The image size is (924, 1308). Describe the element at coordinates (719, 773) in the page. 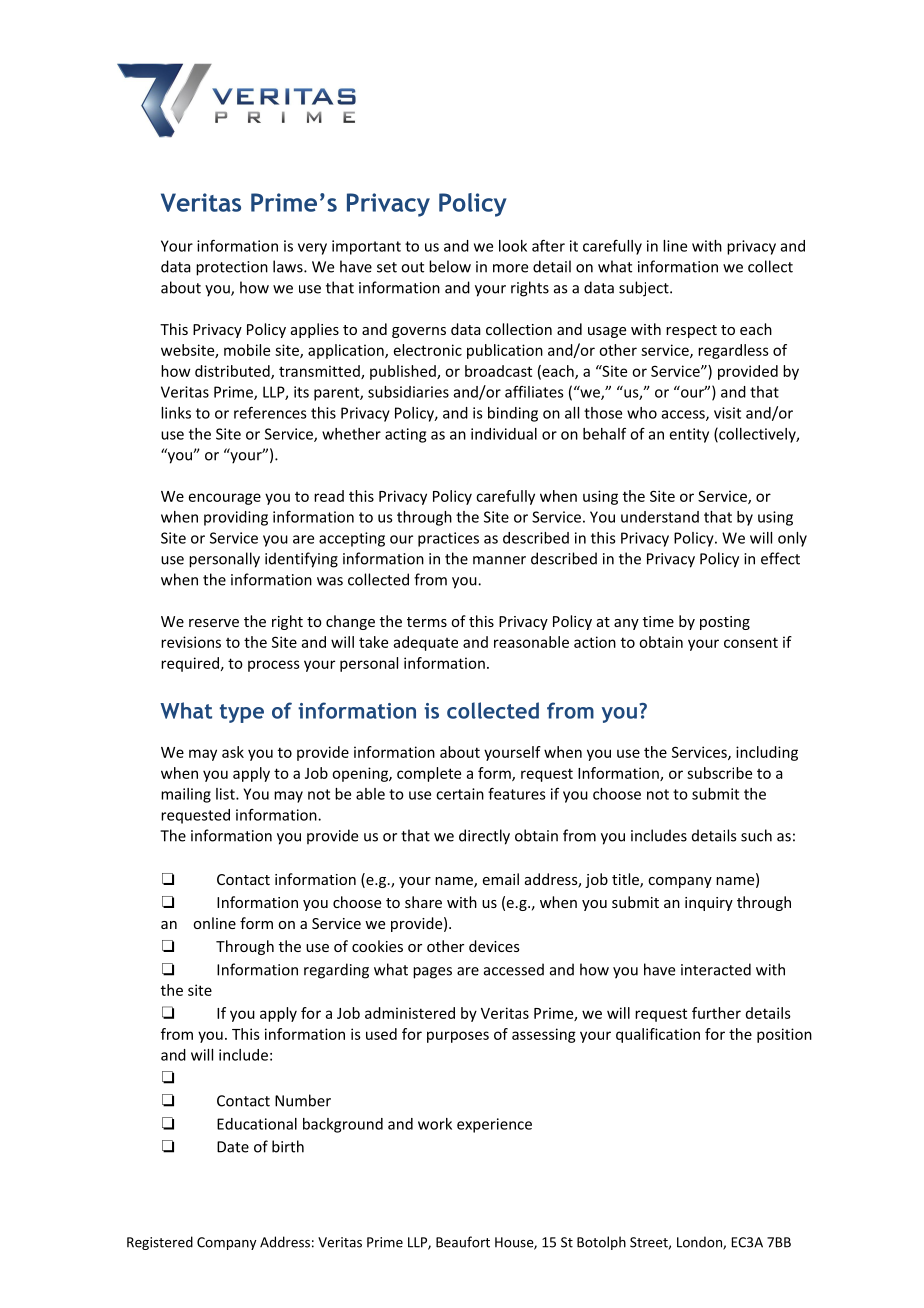

I see `subscribe` at that location.
